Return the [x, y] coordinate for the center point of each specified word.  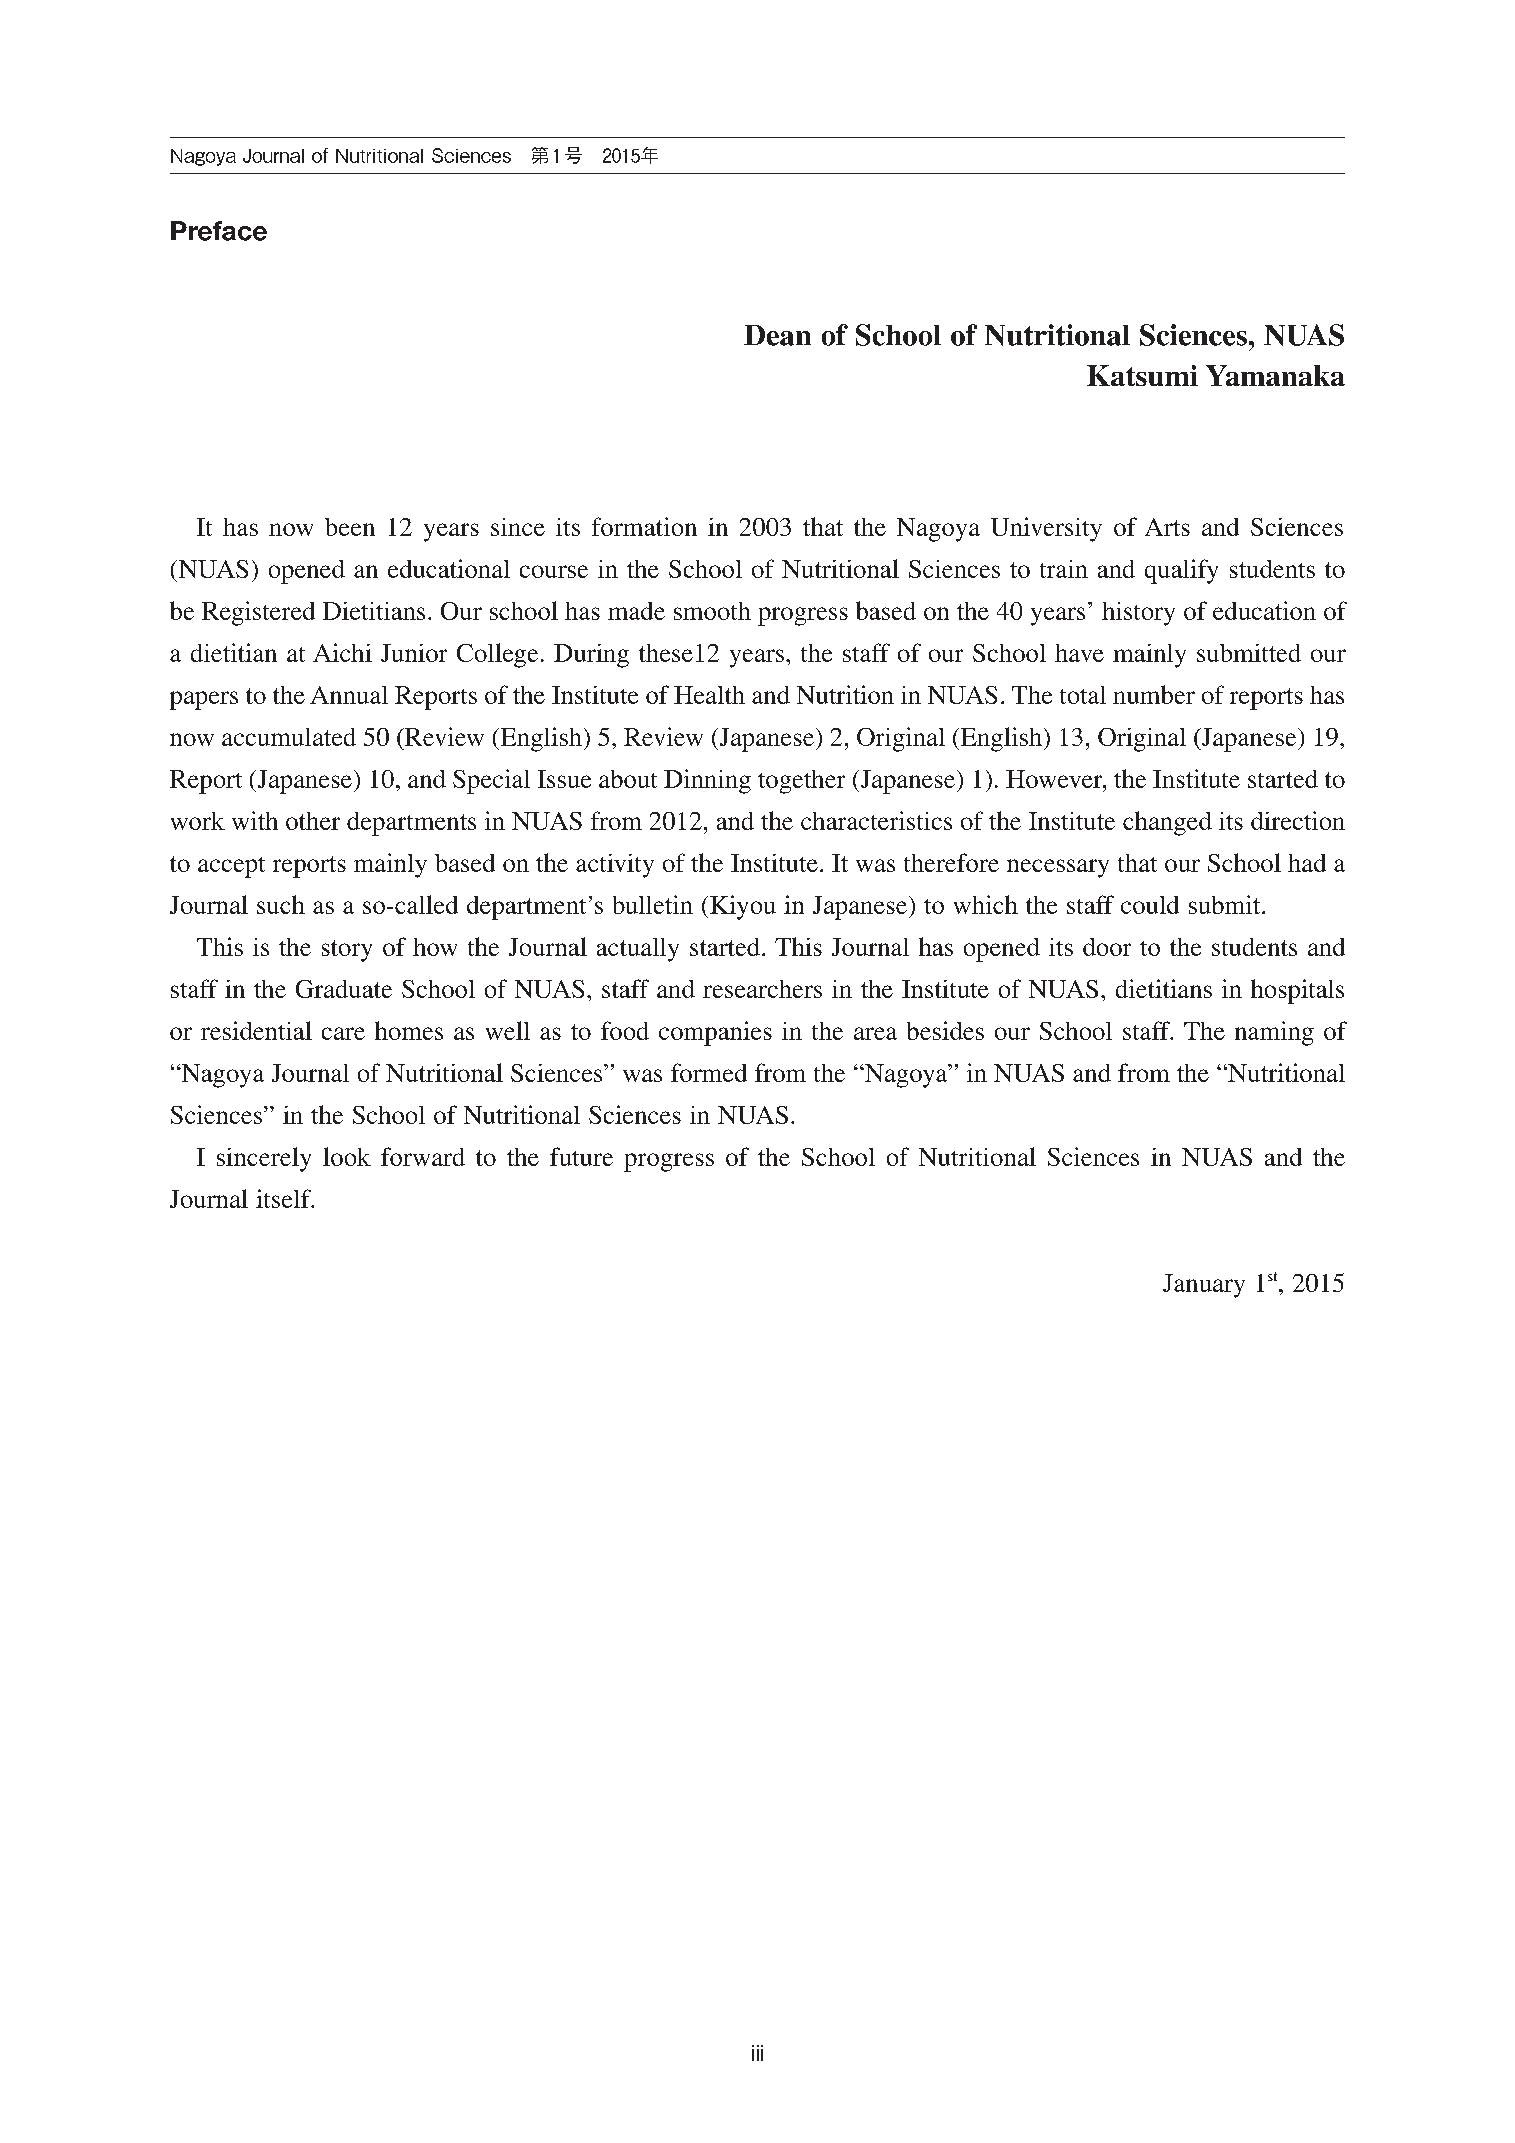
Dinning [707, 781]
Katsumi [1142, 375]
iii [757, 2053]
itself [284, 1198]
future [581, 1156]
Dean [777, 335]
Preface [219, 231]
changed [1167, 823]
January [1204, 1286]
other [313, 821]
